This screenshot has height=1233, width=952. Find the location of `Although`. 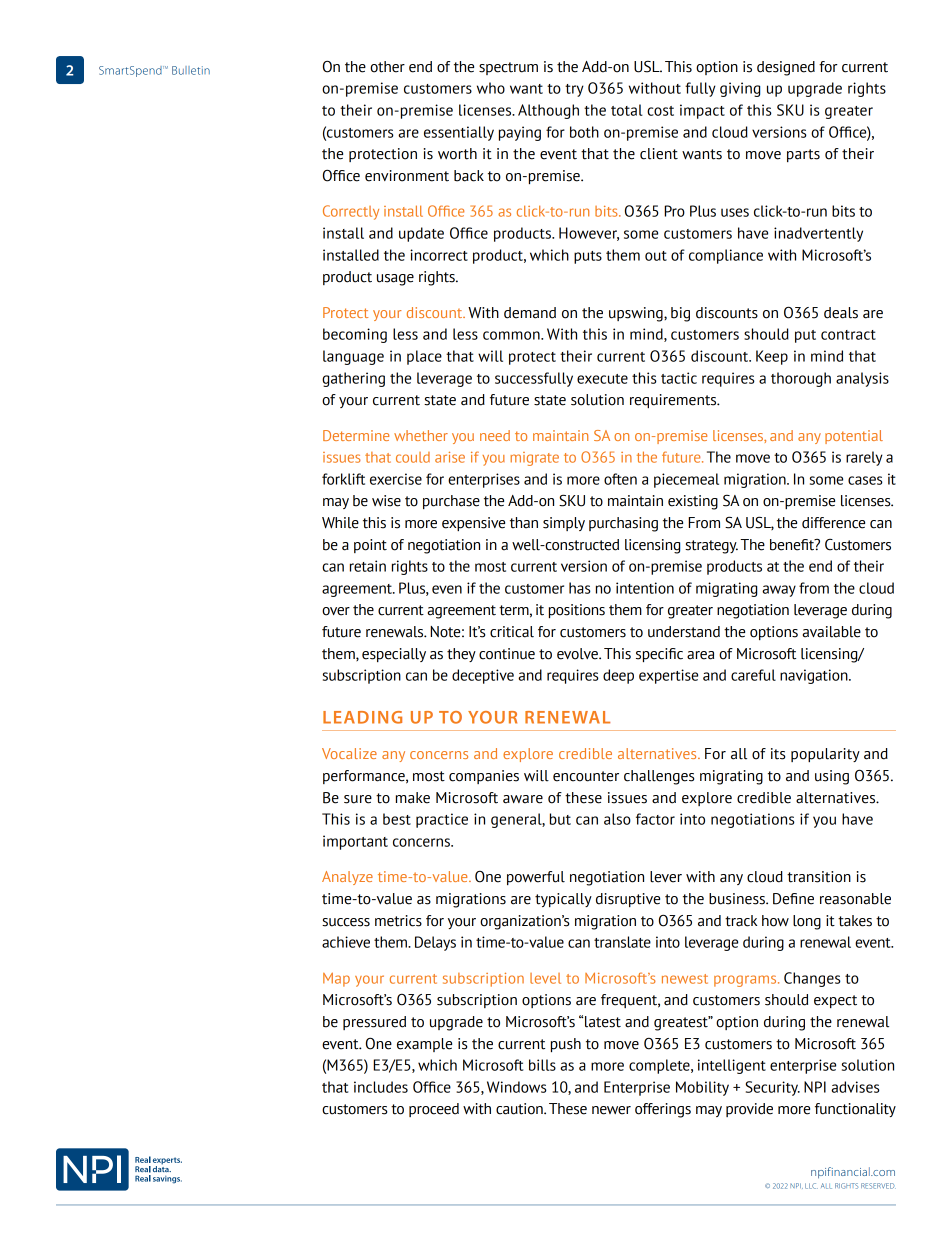

Although is located at coordinates (548, 111).
